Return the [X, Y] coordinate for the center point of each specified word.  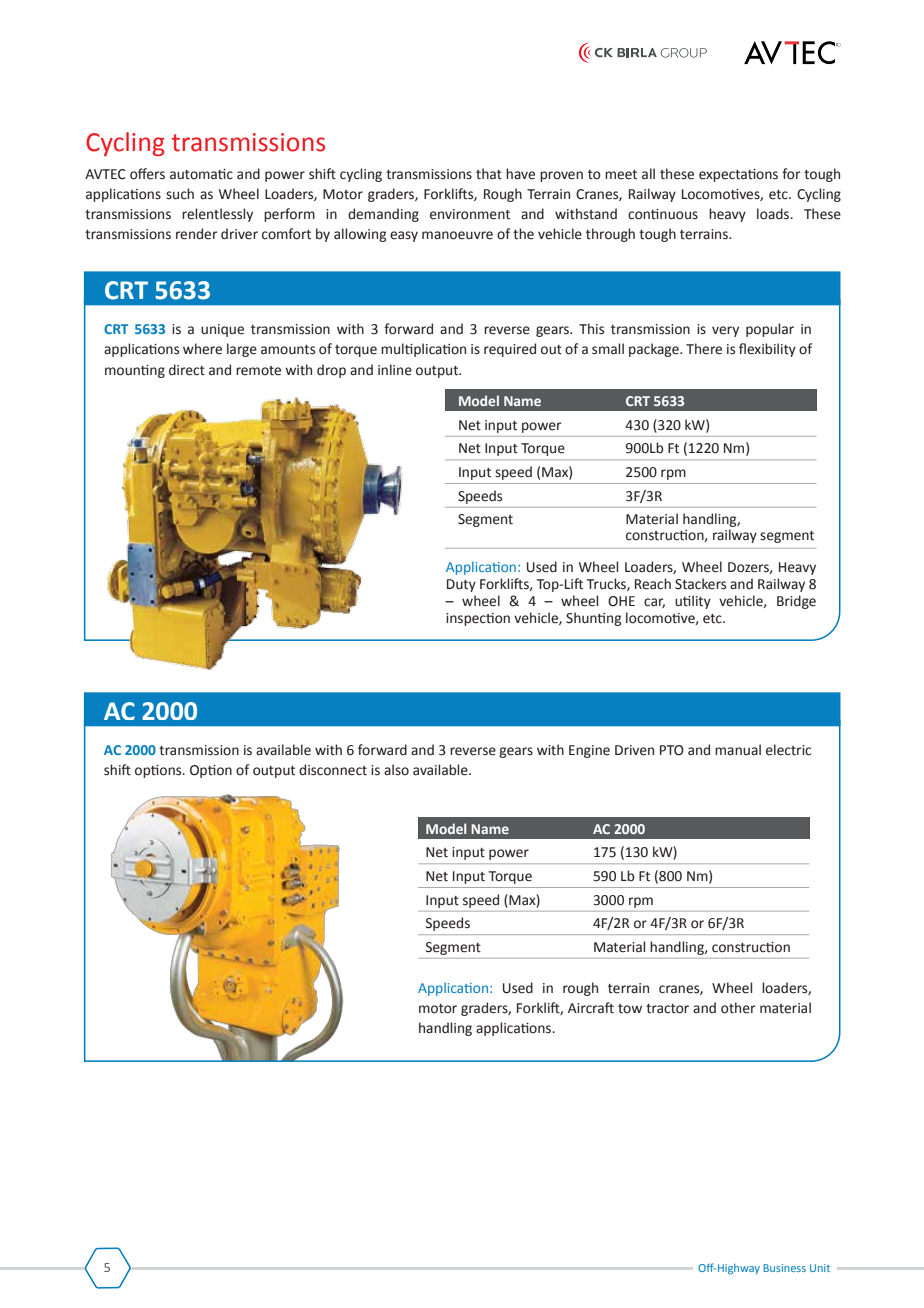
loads [774, 214]
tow [630, 1009]
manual [738, 749]
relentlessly [217, 215]
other [738, 1008]
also [396, 770]
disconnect [333, 770]
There [704, 349]
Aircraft [591, 1008]
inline [395, 370]
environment [470, 214]
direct [187, 370]
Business [784, 1268]
